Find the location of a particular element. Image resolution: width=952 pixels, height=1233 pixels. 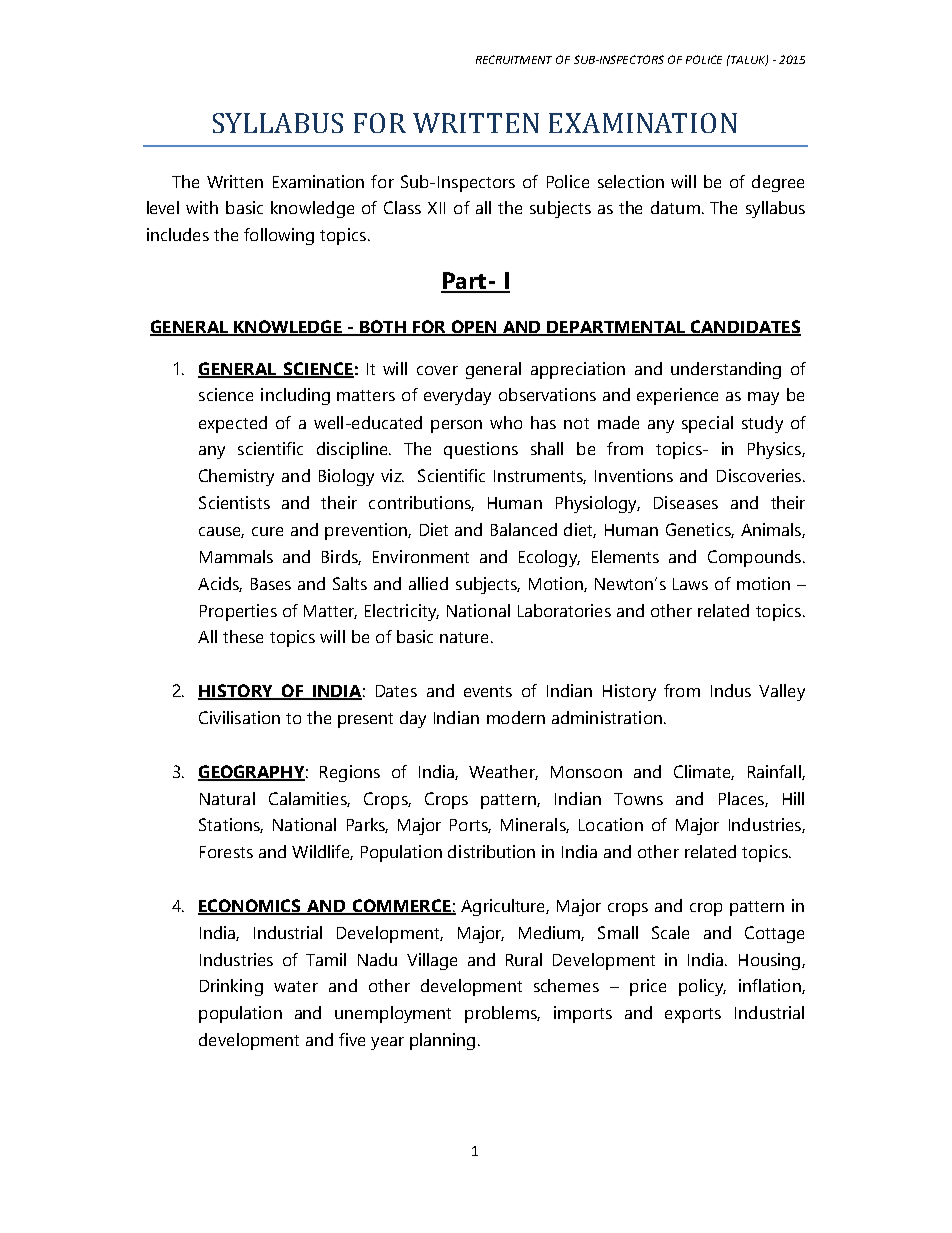

everyday is located at coordinates (457, 396).
